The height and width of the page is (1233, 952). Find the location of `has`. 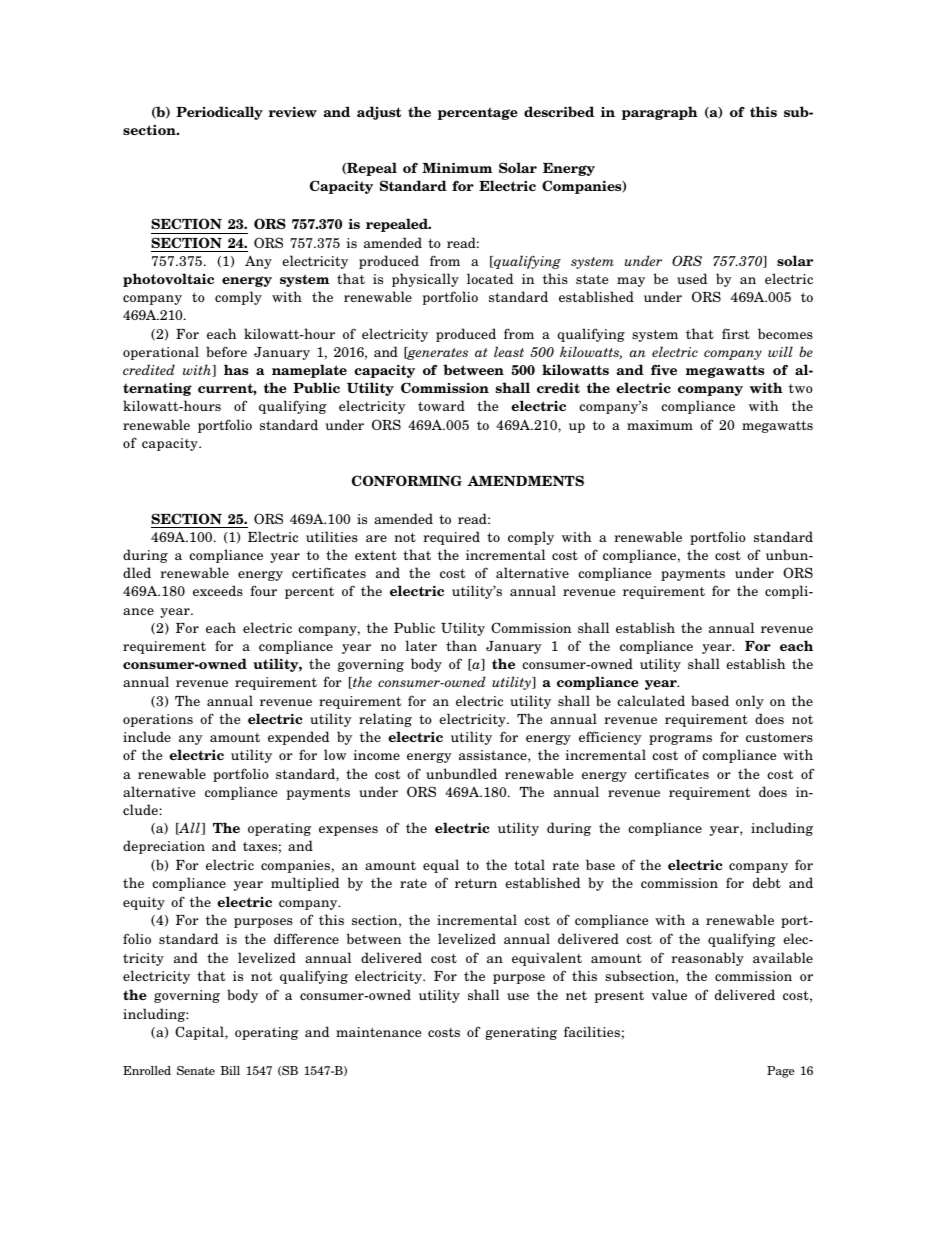

has is located at coordinates (236, 369).
